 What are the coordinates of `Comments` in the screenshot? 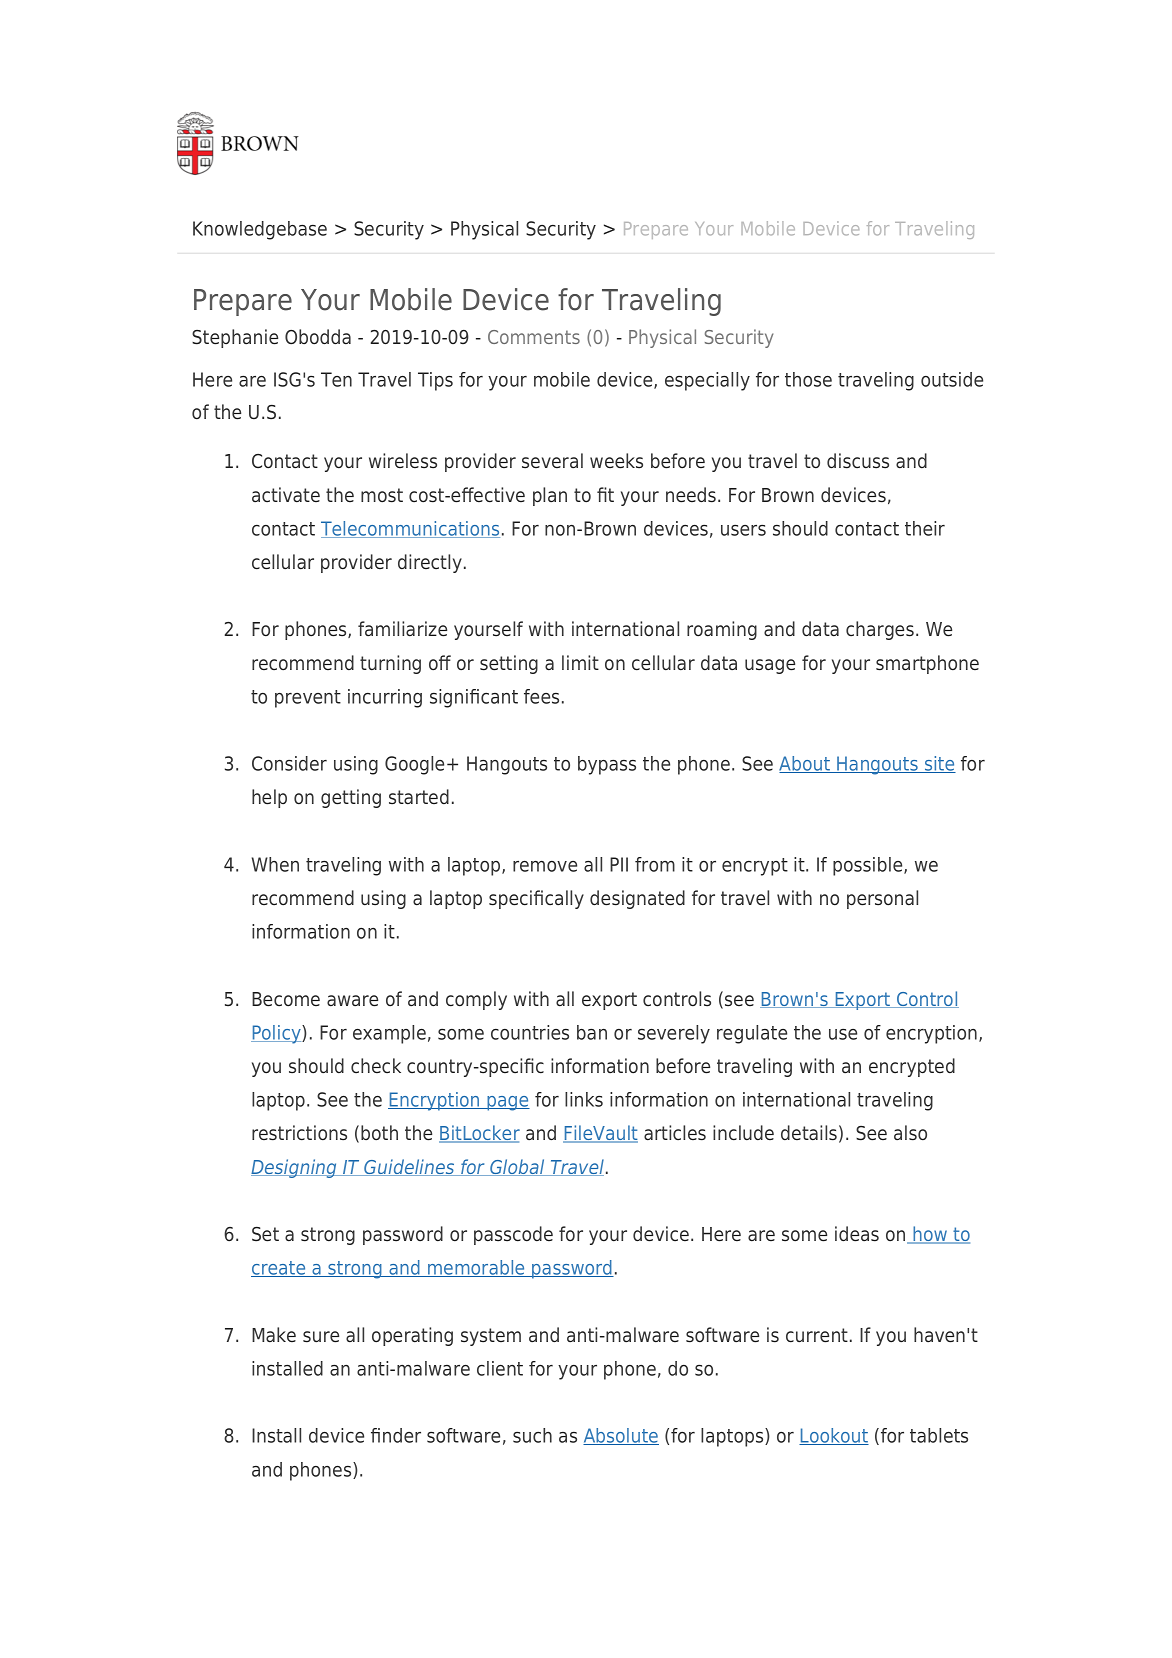 It's located at (534, 337).
